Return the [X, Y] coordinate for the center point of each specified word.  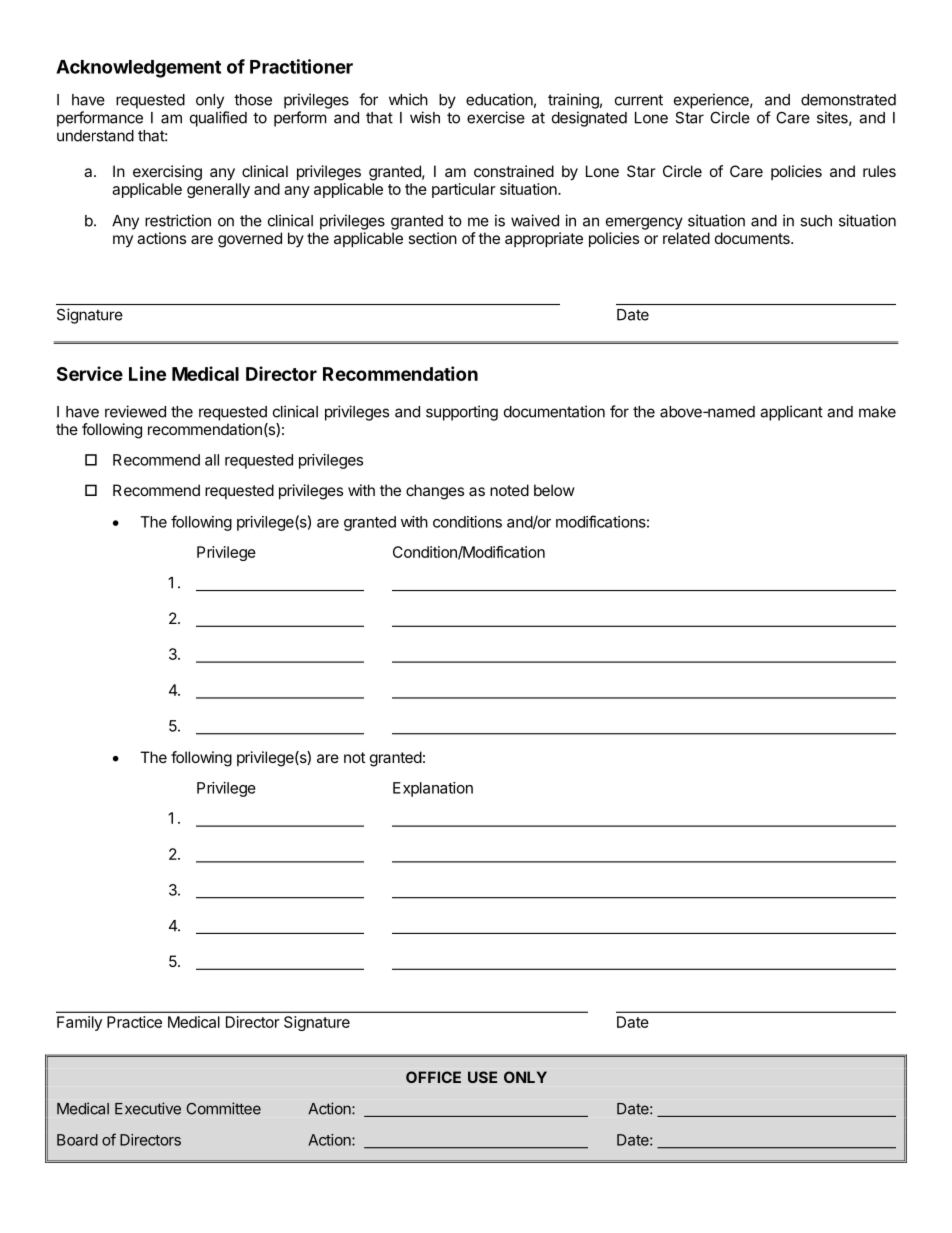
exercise [496, 117]
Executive [148, 1108]
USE [482, 1077]
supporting [462, 413]
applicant [791, 413]
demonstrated [848, 100]
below [554, 490]
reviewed [135, 411]
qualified [218, 119]
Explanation [433, 789]
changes [435, 492]
